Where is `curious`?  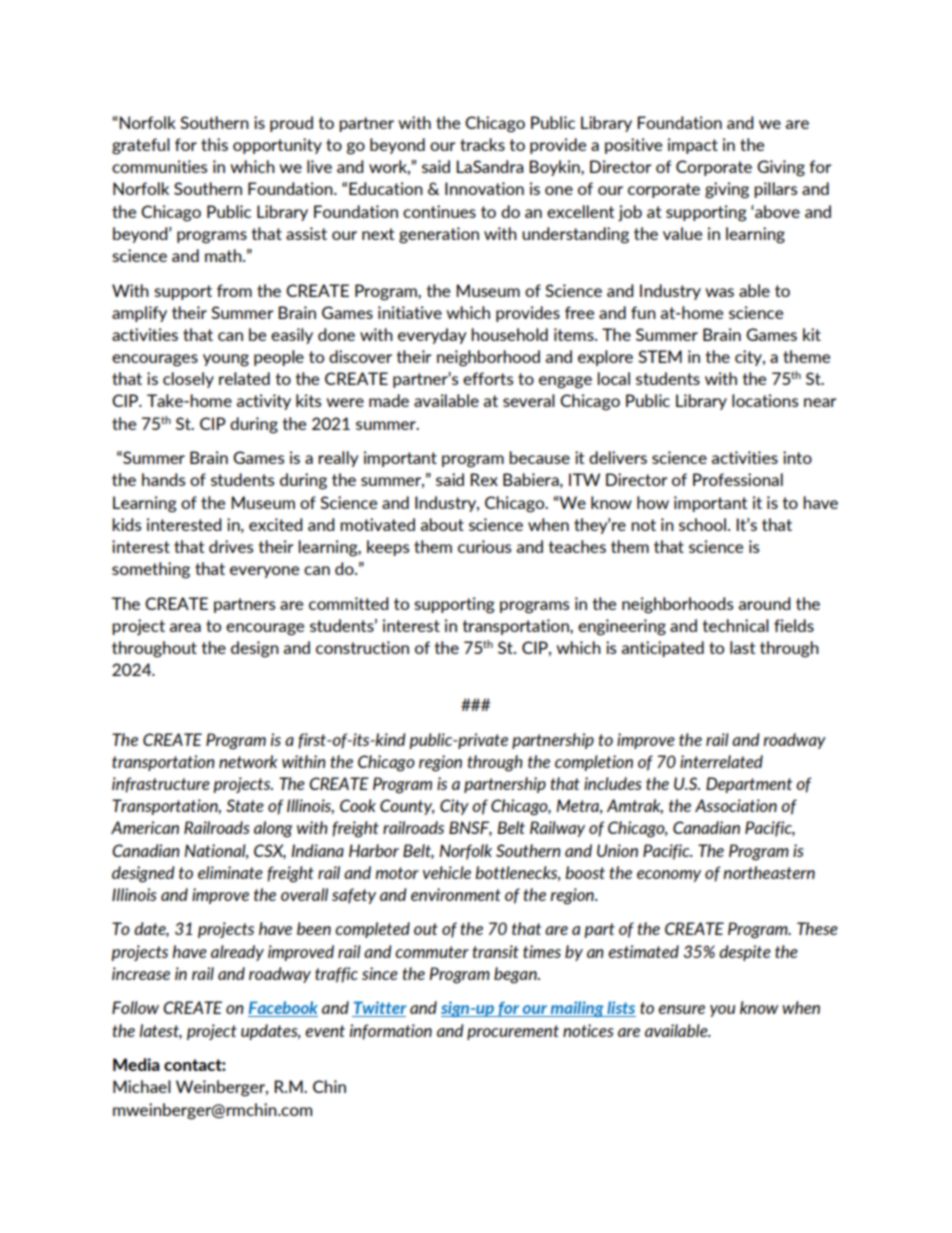
curious is located at coordinates (484, 546).
